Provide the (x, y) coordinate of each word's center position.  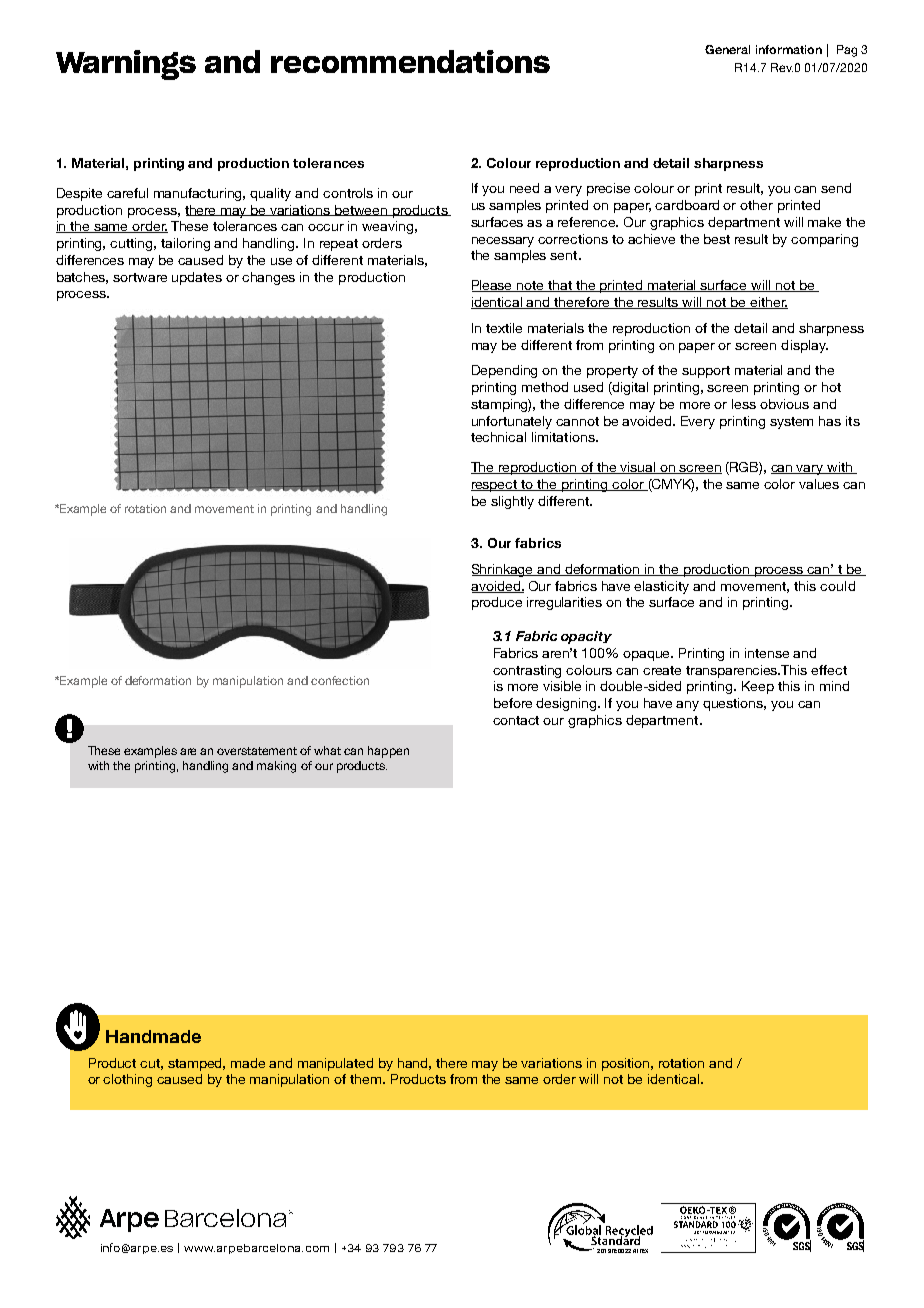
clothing (127, 1080)
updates (197, 278)
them (365, 1079)
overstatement (257, 751)
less (744, 404)
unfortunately (512, 422)
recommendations (410, 61)
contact (516, 720)
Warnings (126, 65)
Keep (758, 687)
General (727, 49)
